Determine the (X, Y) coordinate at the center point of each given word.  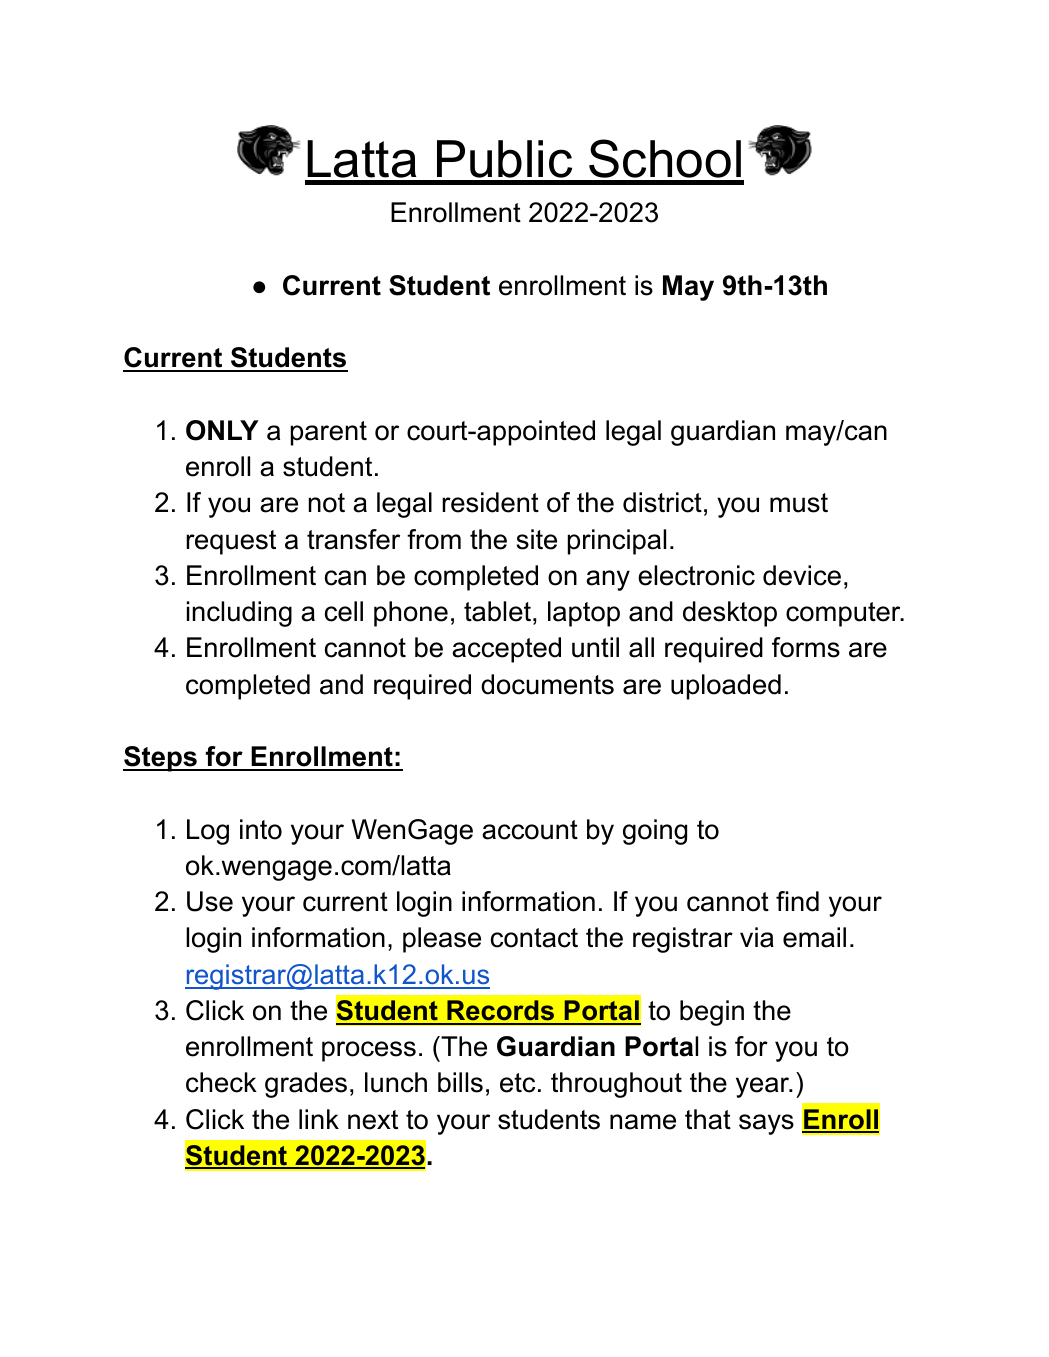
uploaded (726, 687)
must (799, 503)
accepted (506, 650)
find (797, 901)
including (239, 614)
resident (490, 502)
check (221, 1082)
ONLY (222, 430)
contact (534, 938)
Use (210, 901)
